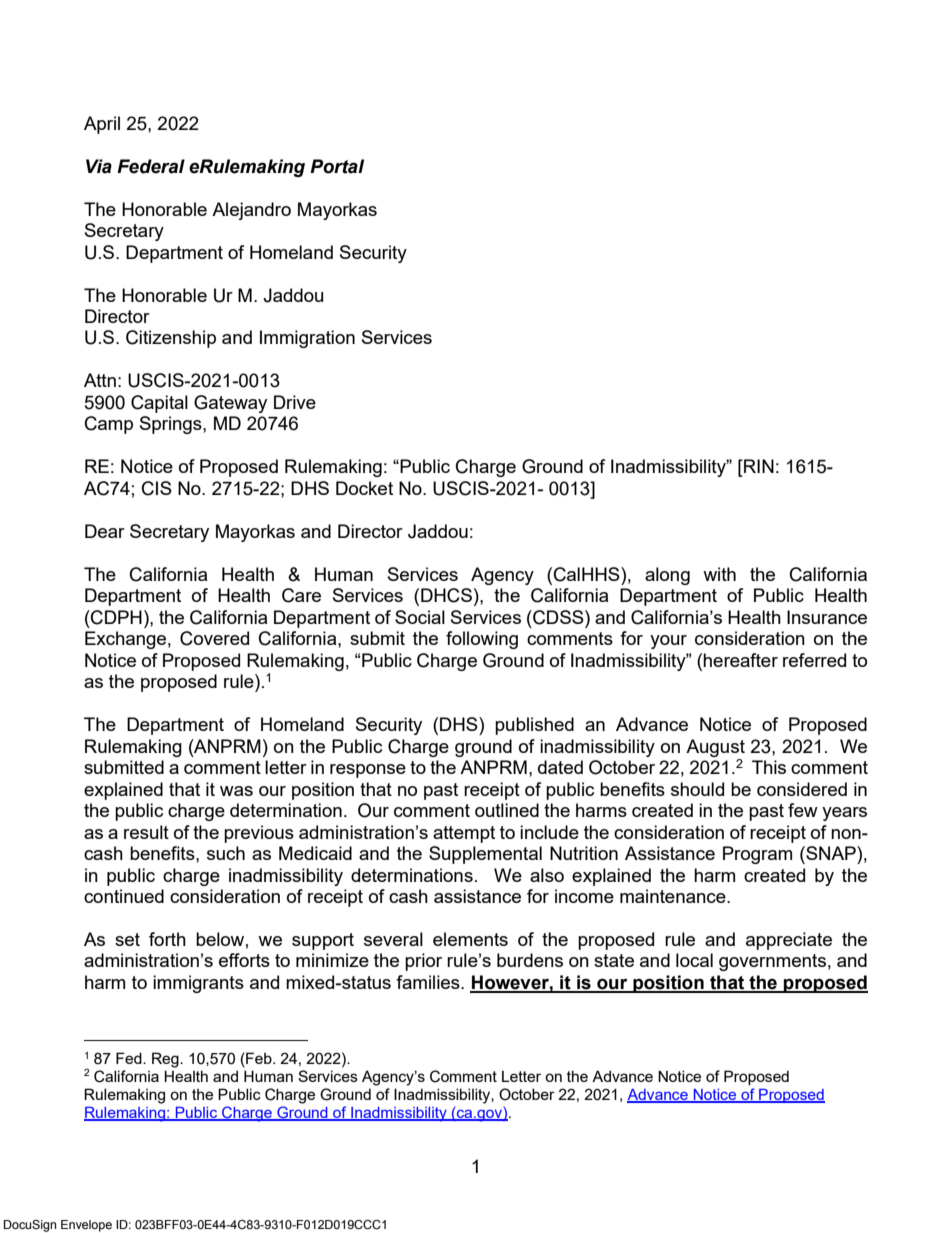 This image has width=952, height=1233. Describe the element at coordinates (166, 1060) in the image. I see `Reg` at that location.
